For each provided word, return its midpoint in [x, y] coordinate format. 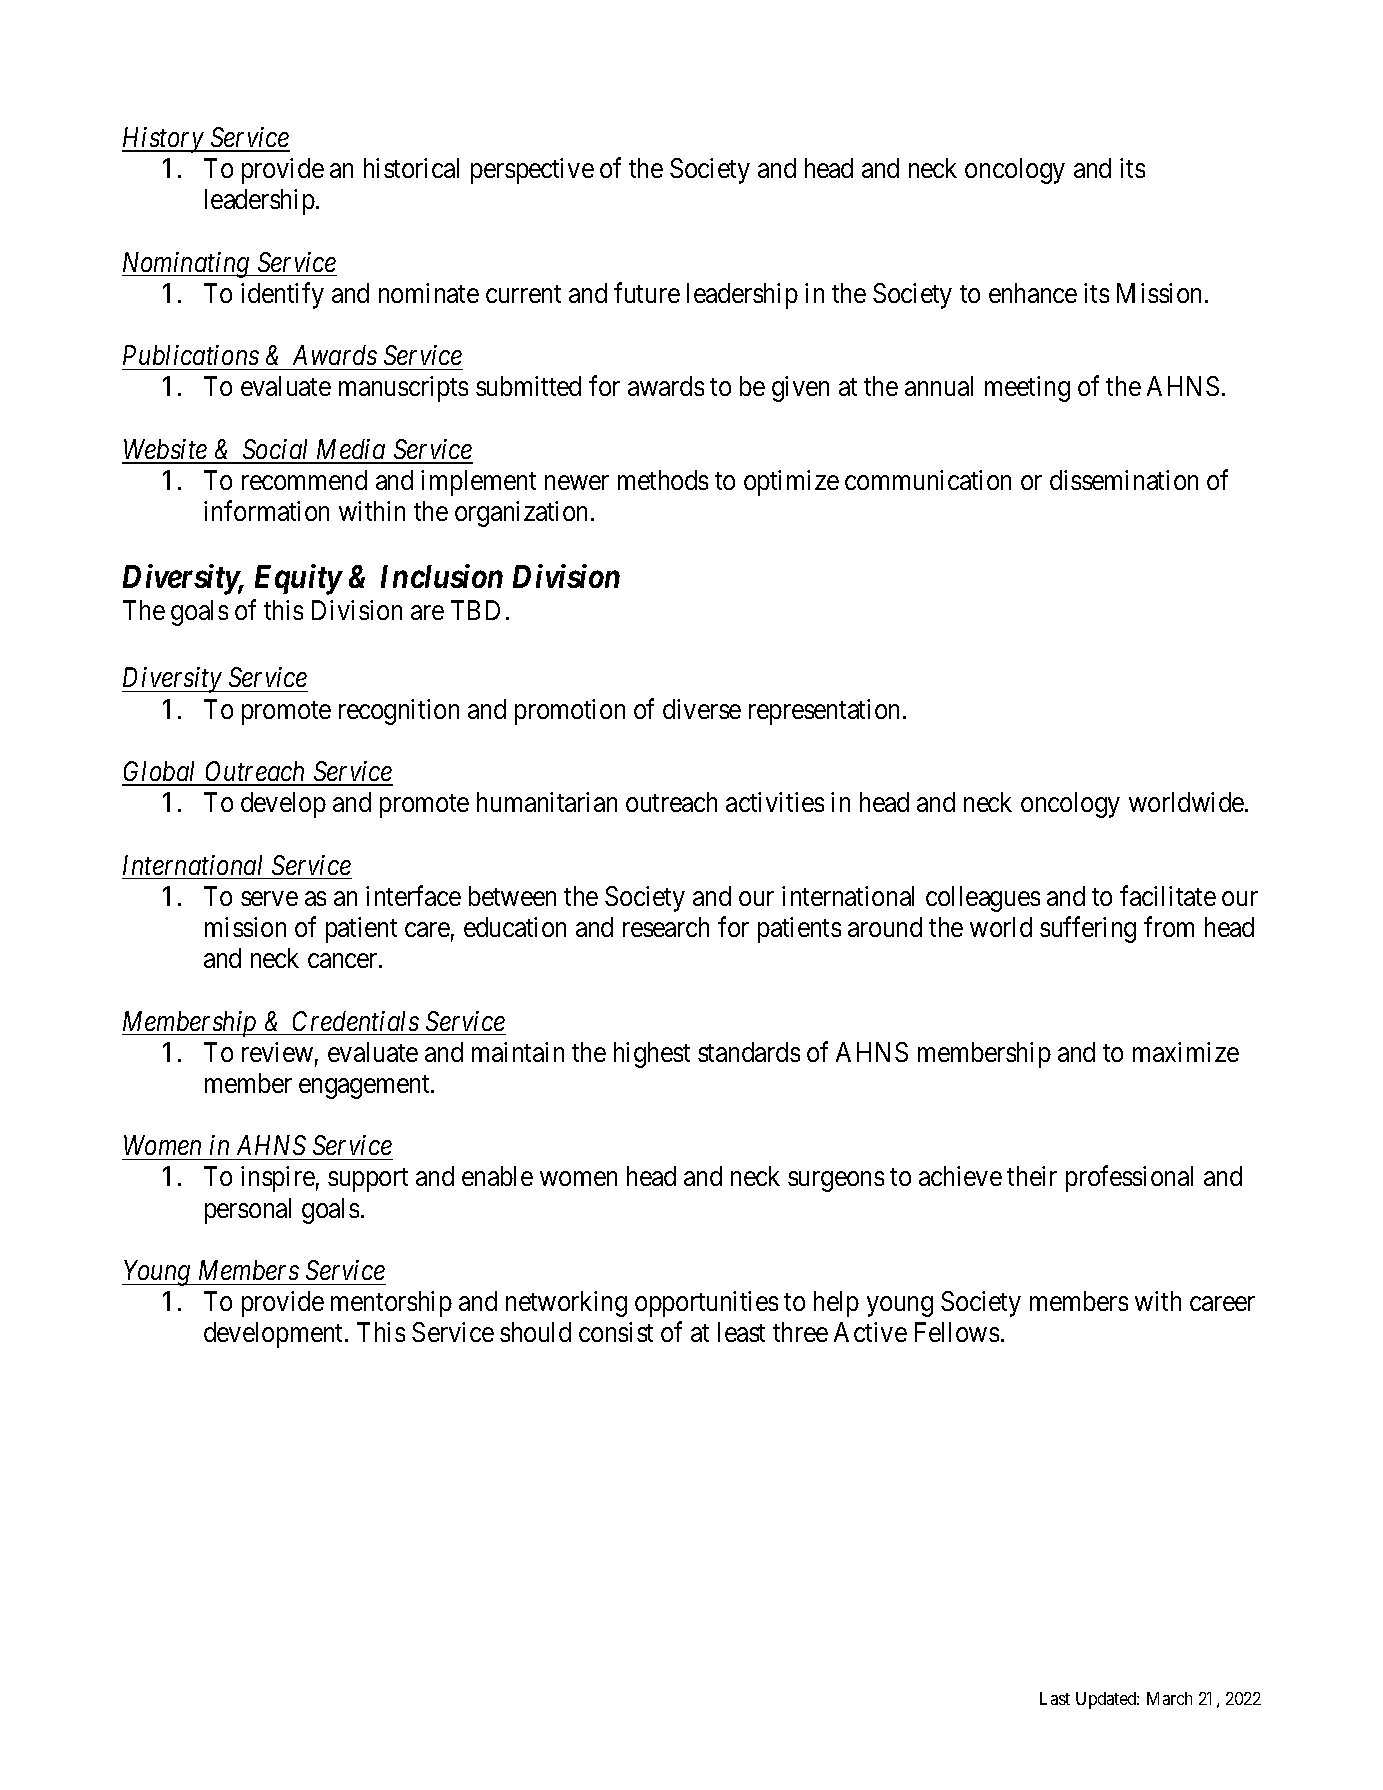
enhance [1033, 293]
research [666, 927]
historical [411, 168]
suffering [1088, 929]
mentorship [391, 1304]
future [647, 292]
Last [1055, 1698]
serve [269, 898]
